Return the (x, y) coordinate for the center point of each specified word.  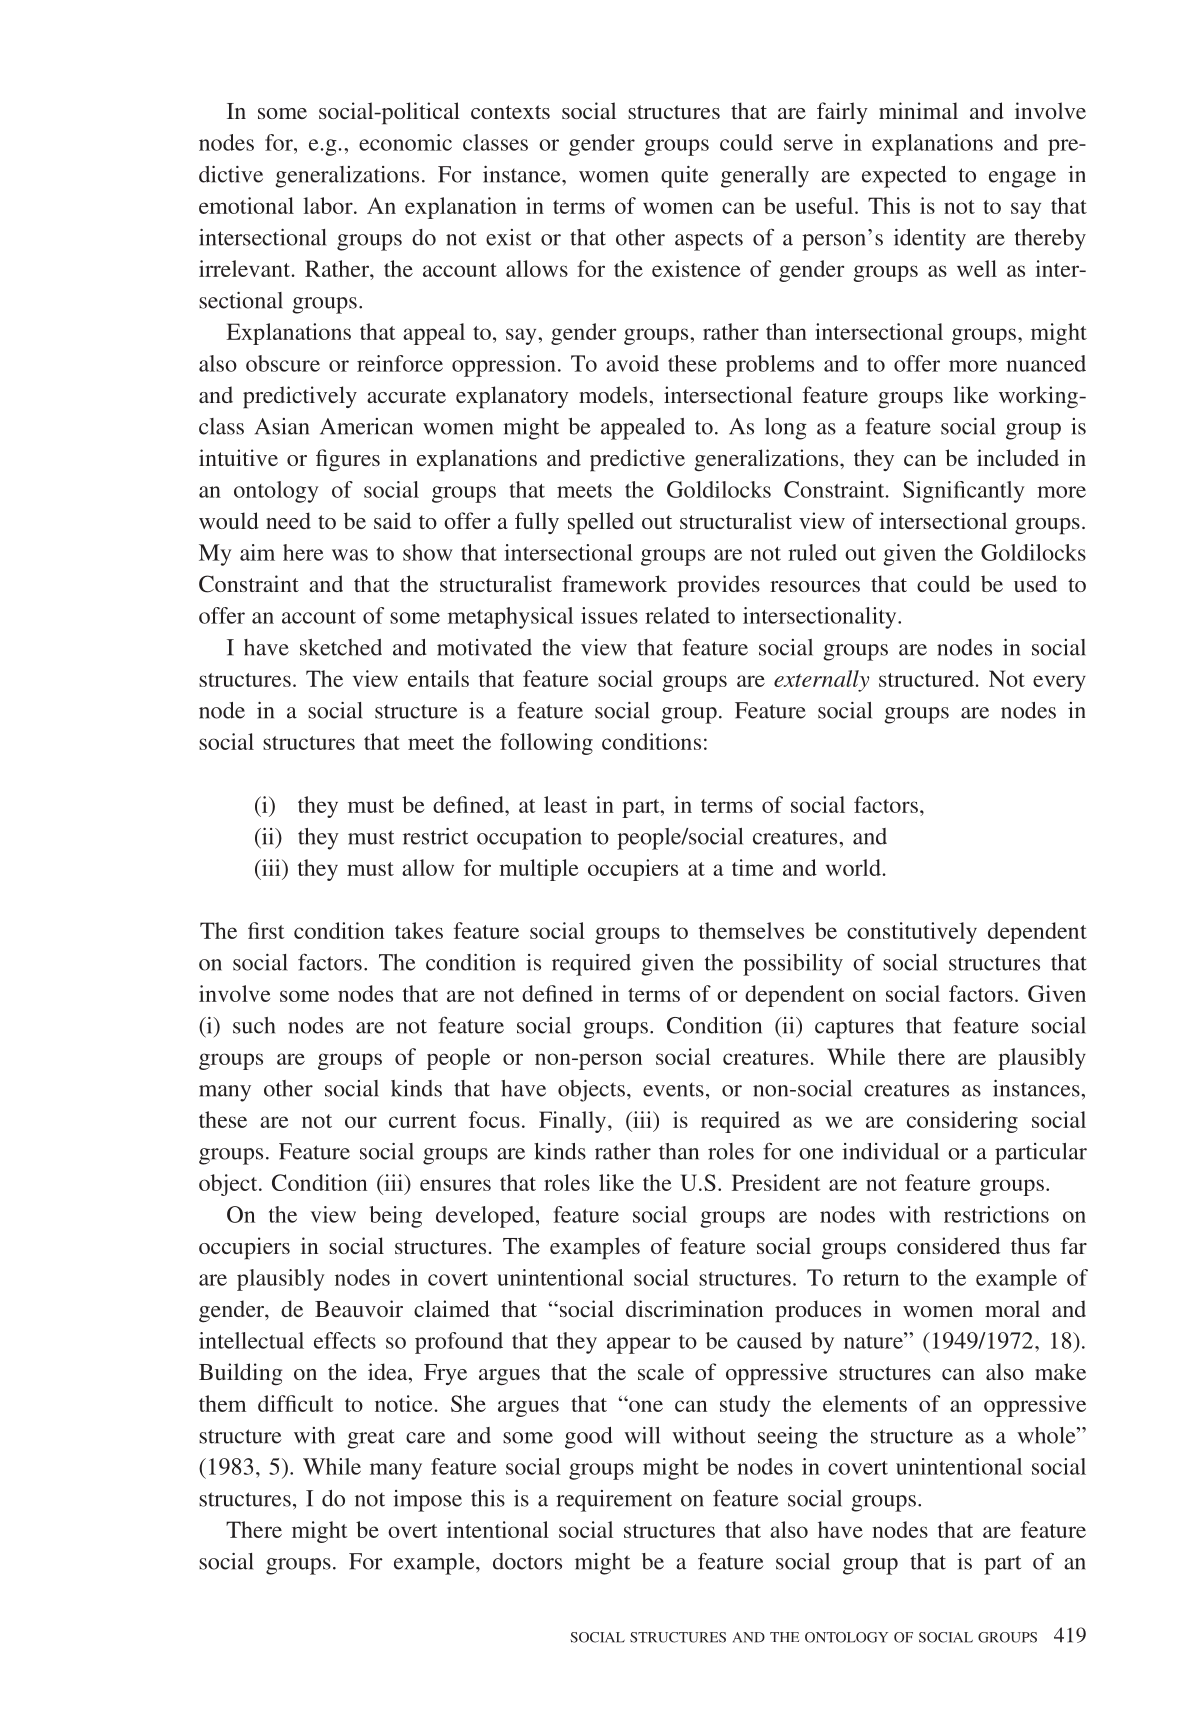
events (673, 1090)
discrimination (694, 1308)
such (254, 1025)
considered (948, 1245)
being (395, 1217)
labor (329, 205)
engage (1022, 179)
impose (427, 1501)
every (1059, 683)
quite (685, 177)
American (366, 426)
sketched (341, 647)
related (677, 615)
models (614, 394)
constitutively (912, 933)
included (1018, 457)
